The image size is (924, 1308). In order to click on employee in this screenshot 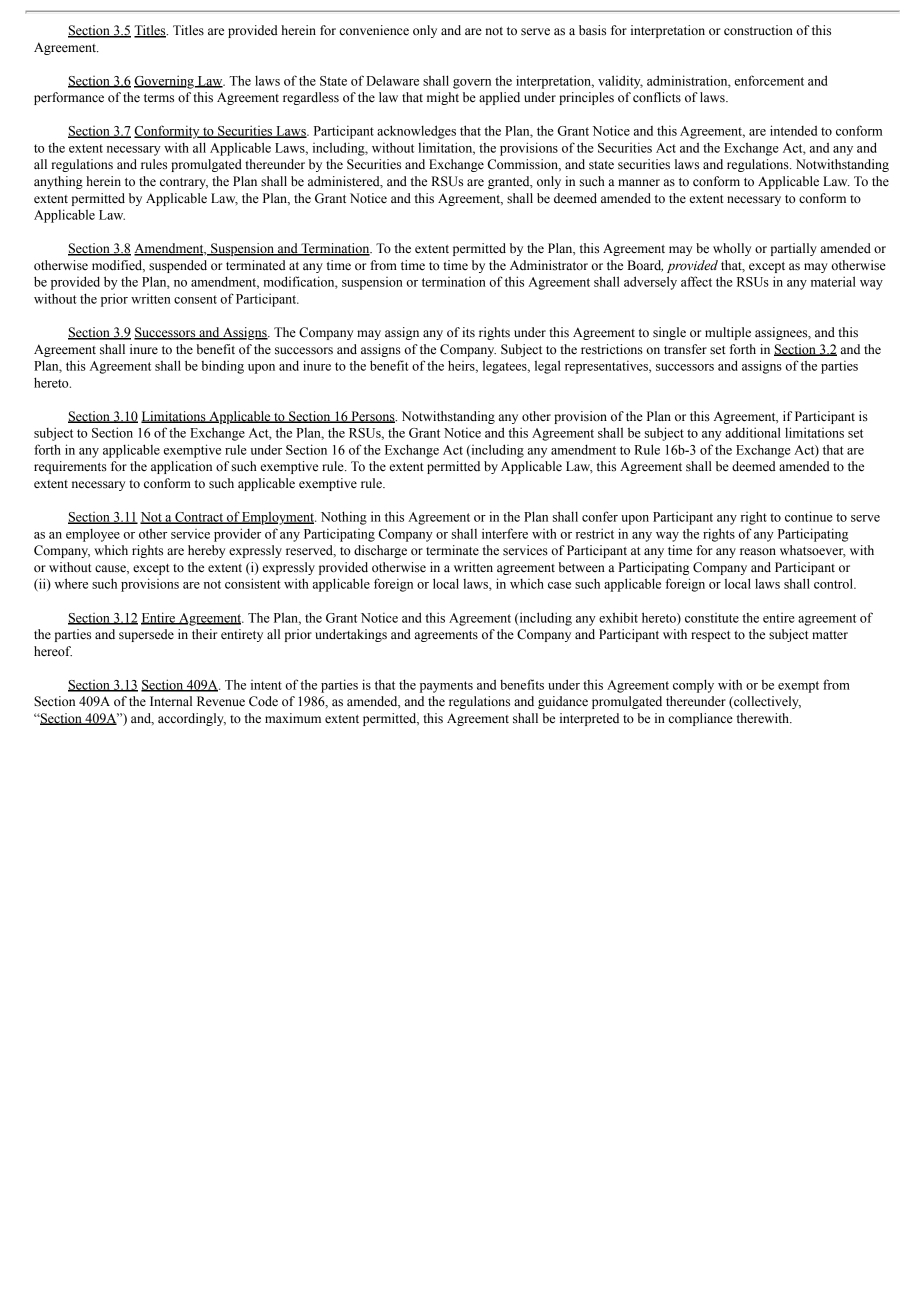, I will do `click(93, 535)`.
